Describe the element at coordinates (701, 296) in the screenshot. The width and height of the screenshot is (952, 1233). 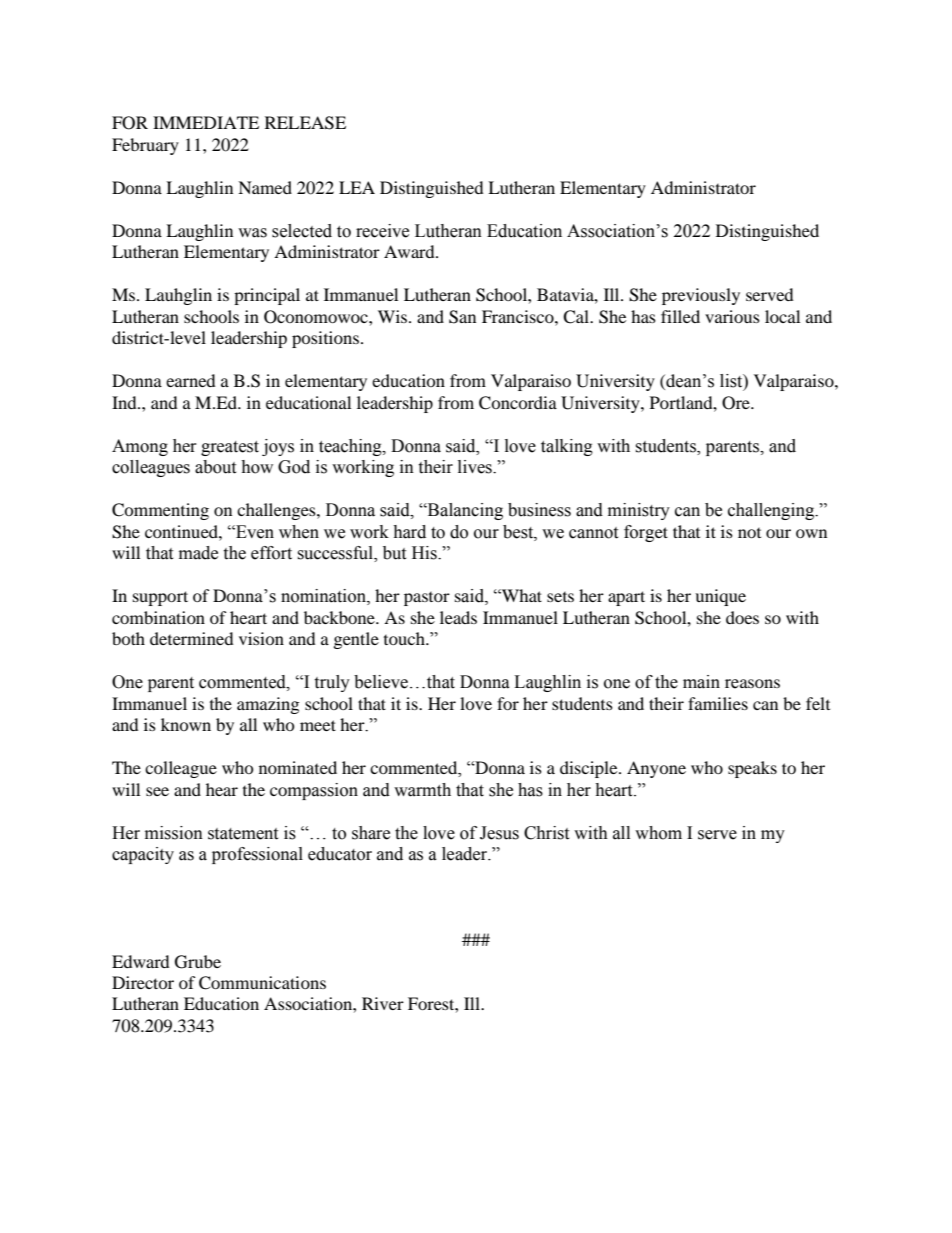
I see `previously` at that location.
